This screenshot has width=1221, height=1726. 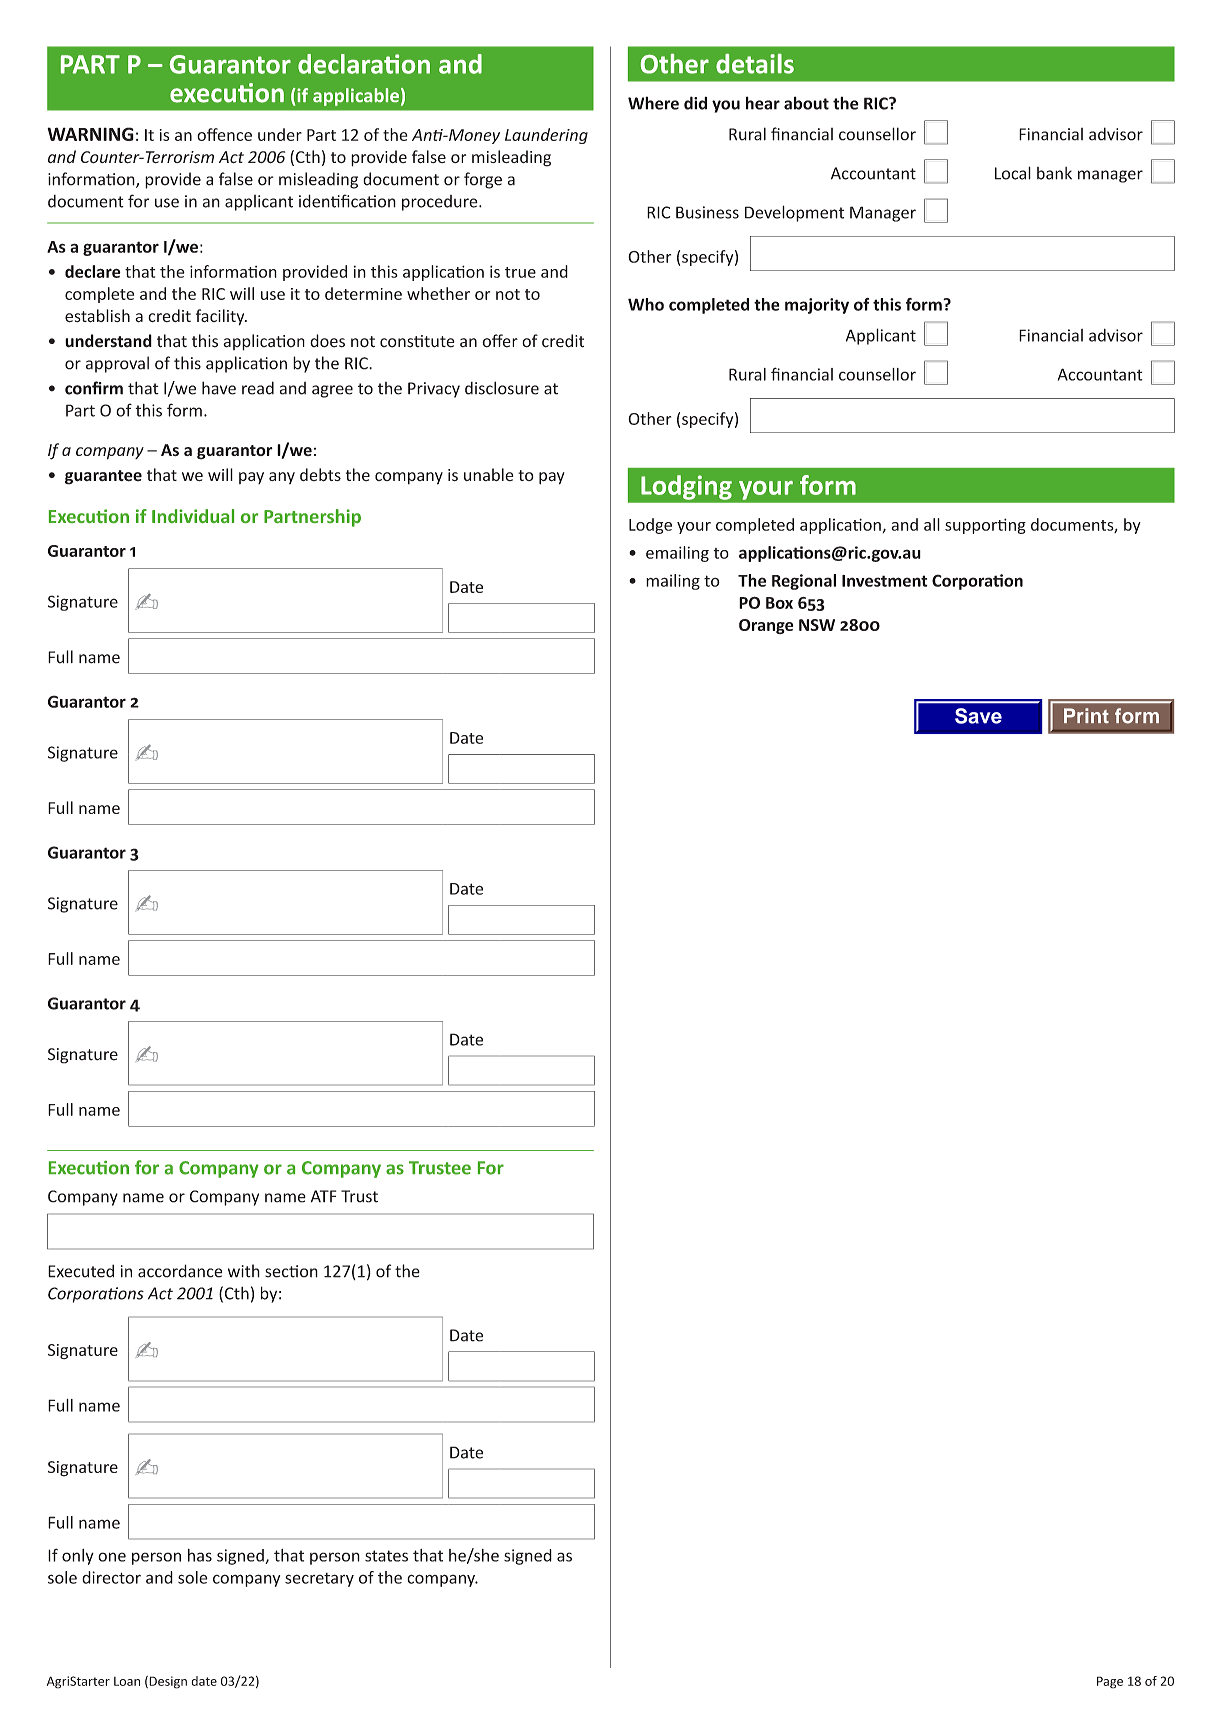 I want to click on states, so click(x=386, y=1556).
